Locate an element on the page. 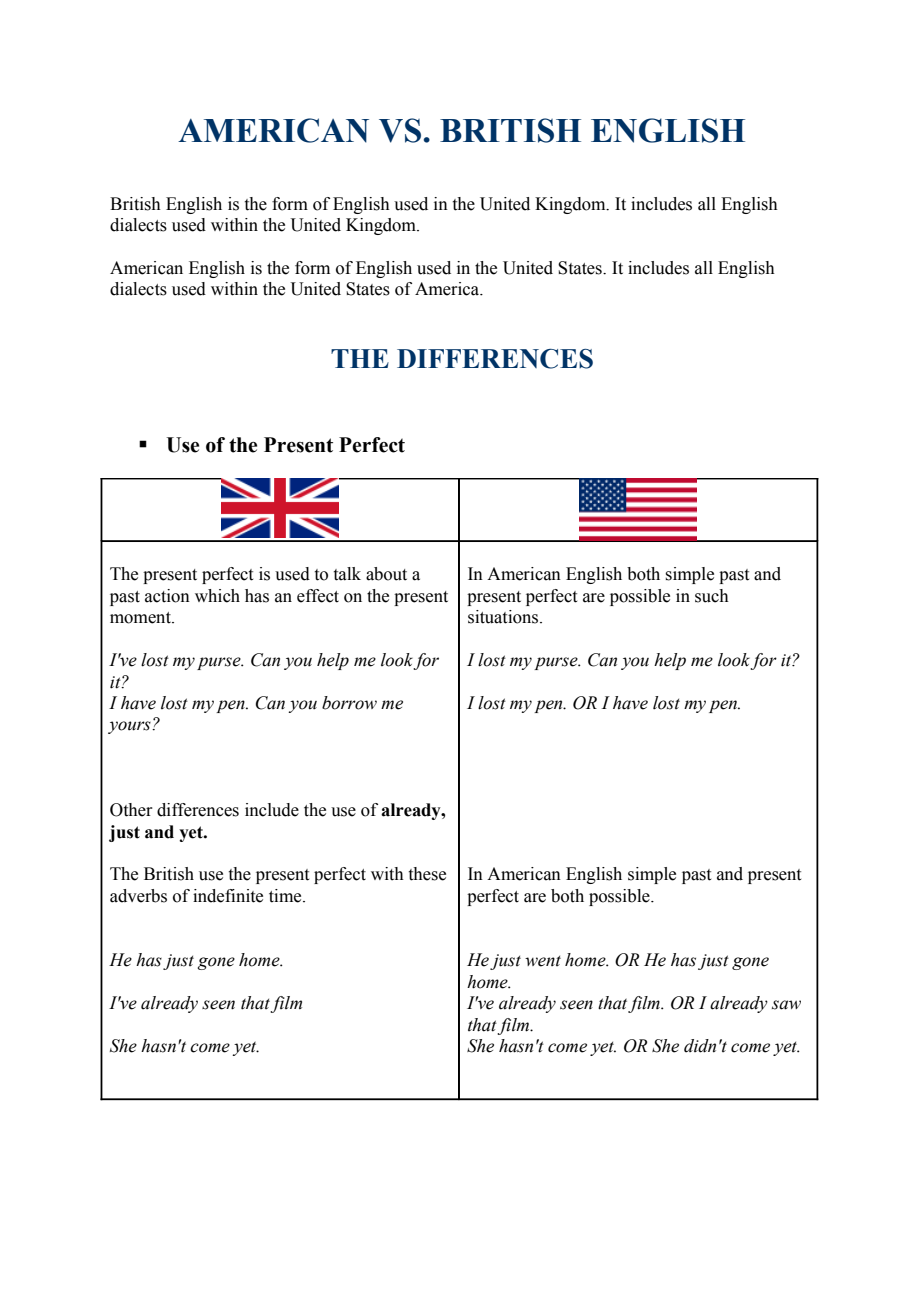 This document has height=1308, width=924. Other is located at coordinates (131, 810).
